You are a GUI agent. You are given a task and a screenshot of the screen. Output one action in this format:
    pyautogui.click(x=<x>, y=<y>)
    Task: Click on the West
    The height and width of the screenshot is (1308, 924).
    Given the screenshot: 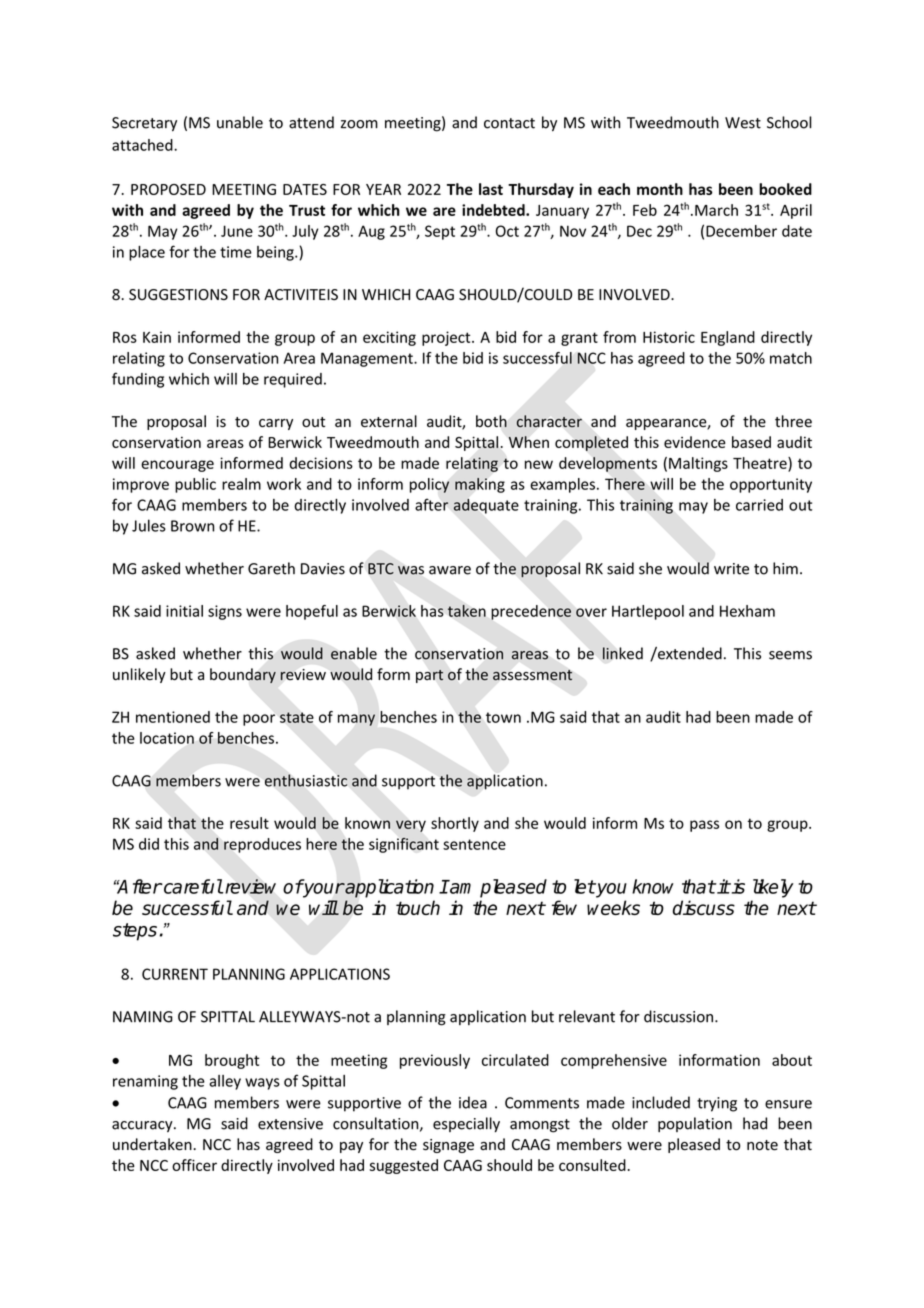 What is the action you would take?
    pyautogui.click(x=743, y=123)
